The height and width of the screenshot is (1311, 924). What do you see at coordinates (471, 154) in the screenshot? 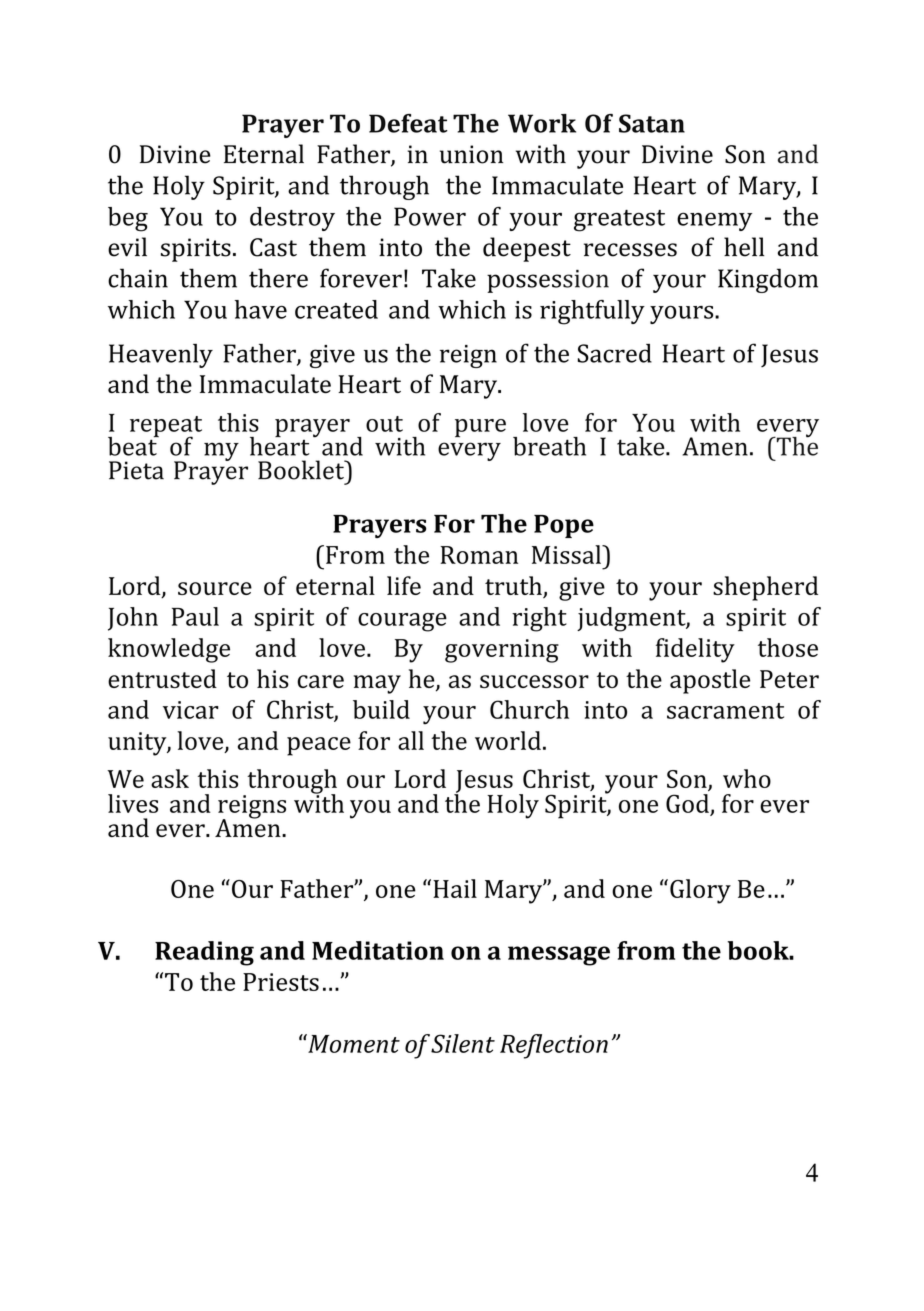
I see `union` at bounding box center [471, 154].
